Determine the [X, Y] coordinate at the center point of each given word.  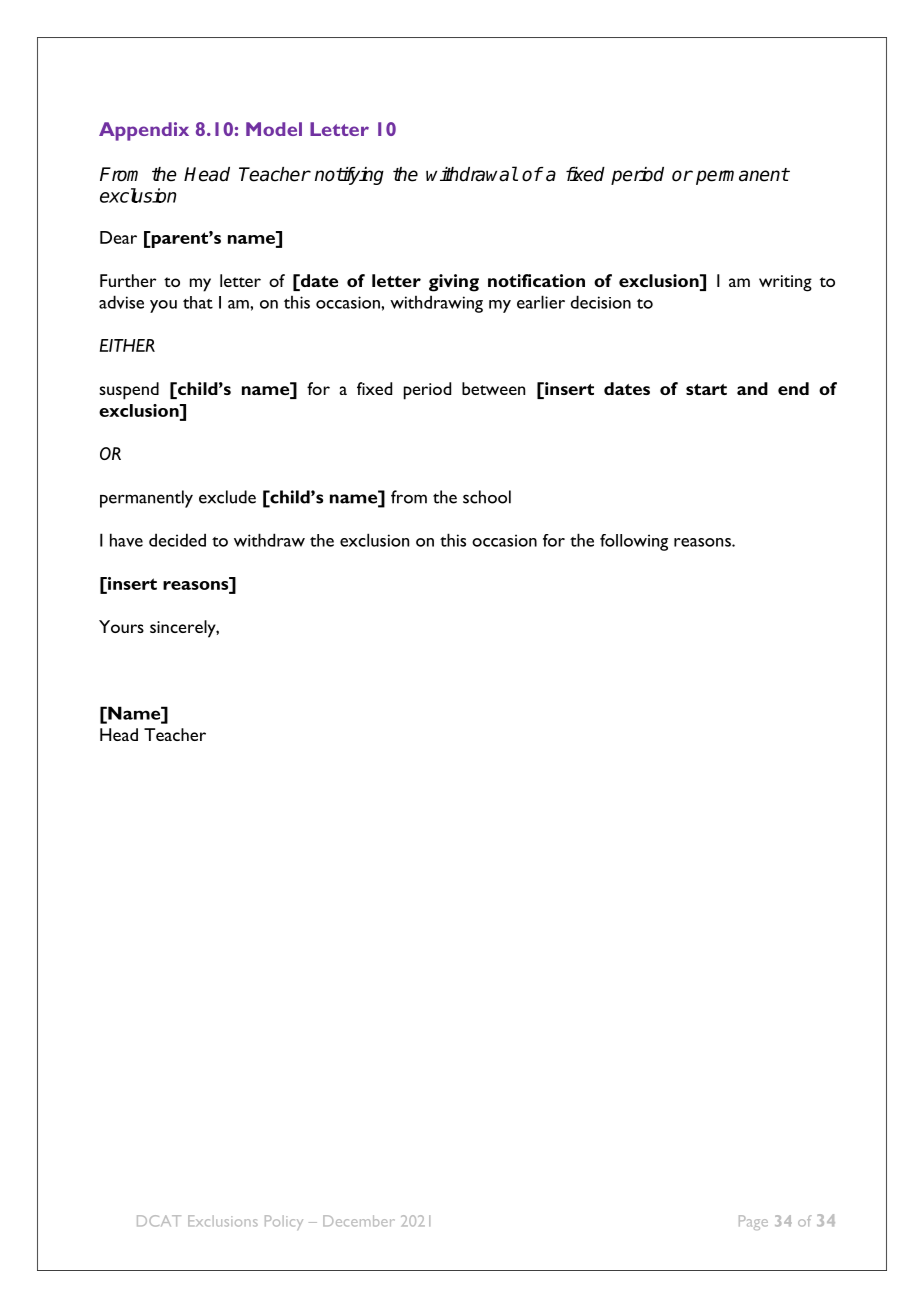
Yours [121, 626]
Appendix [144, 131]
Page [753, 1222]
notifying [349, 176]
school [487, 497]
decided [177, 540]
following [634, 542]
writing [785, 283]
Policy [284, 1222]
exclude [227, 497]
